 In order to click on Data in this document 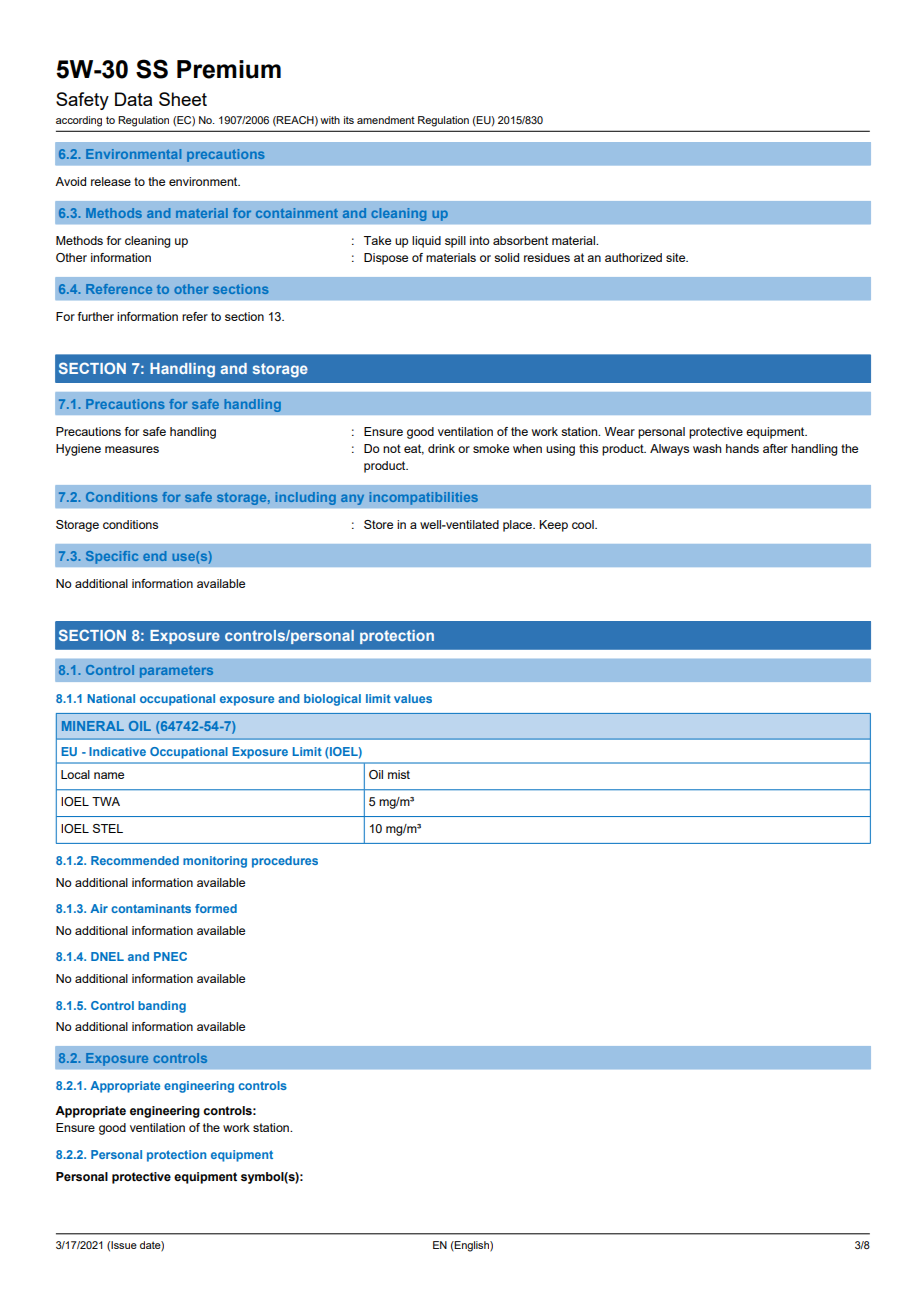, I will do `click(133, 99)`.
